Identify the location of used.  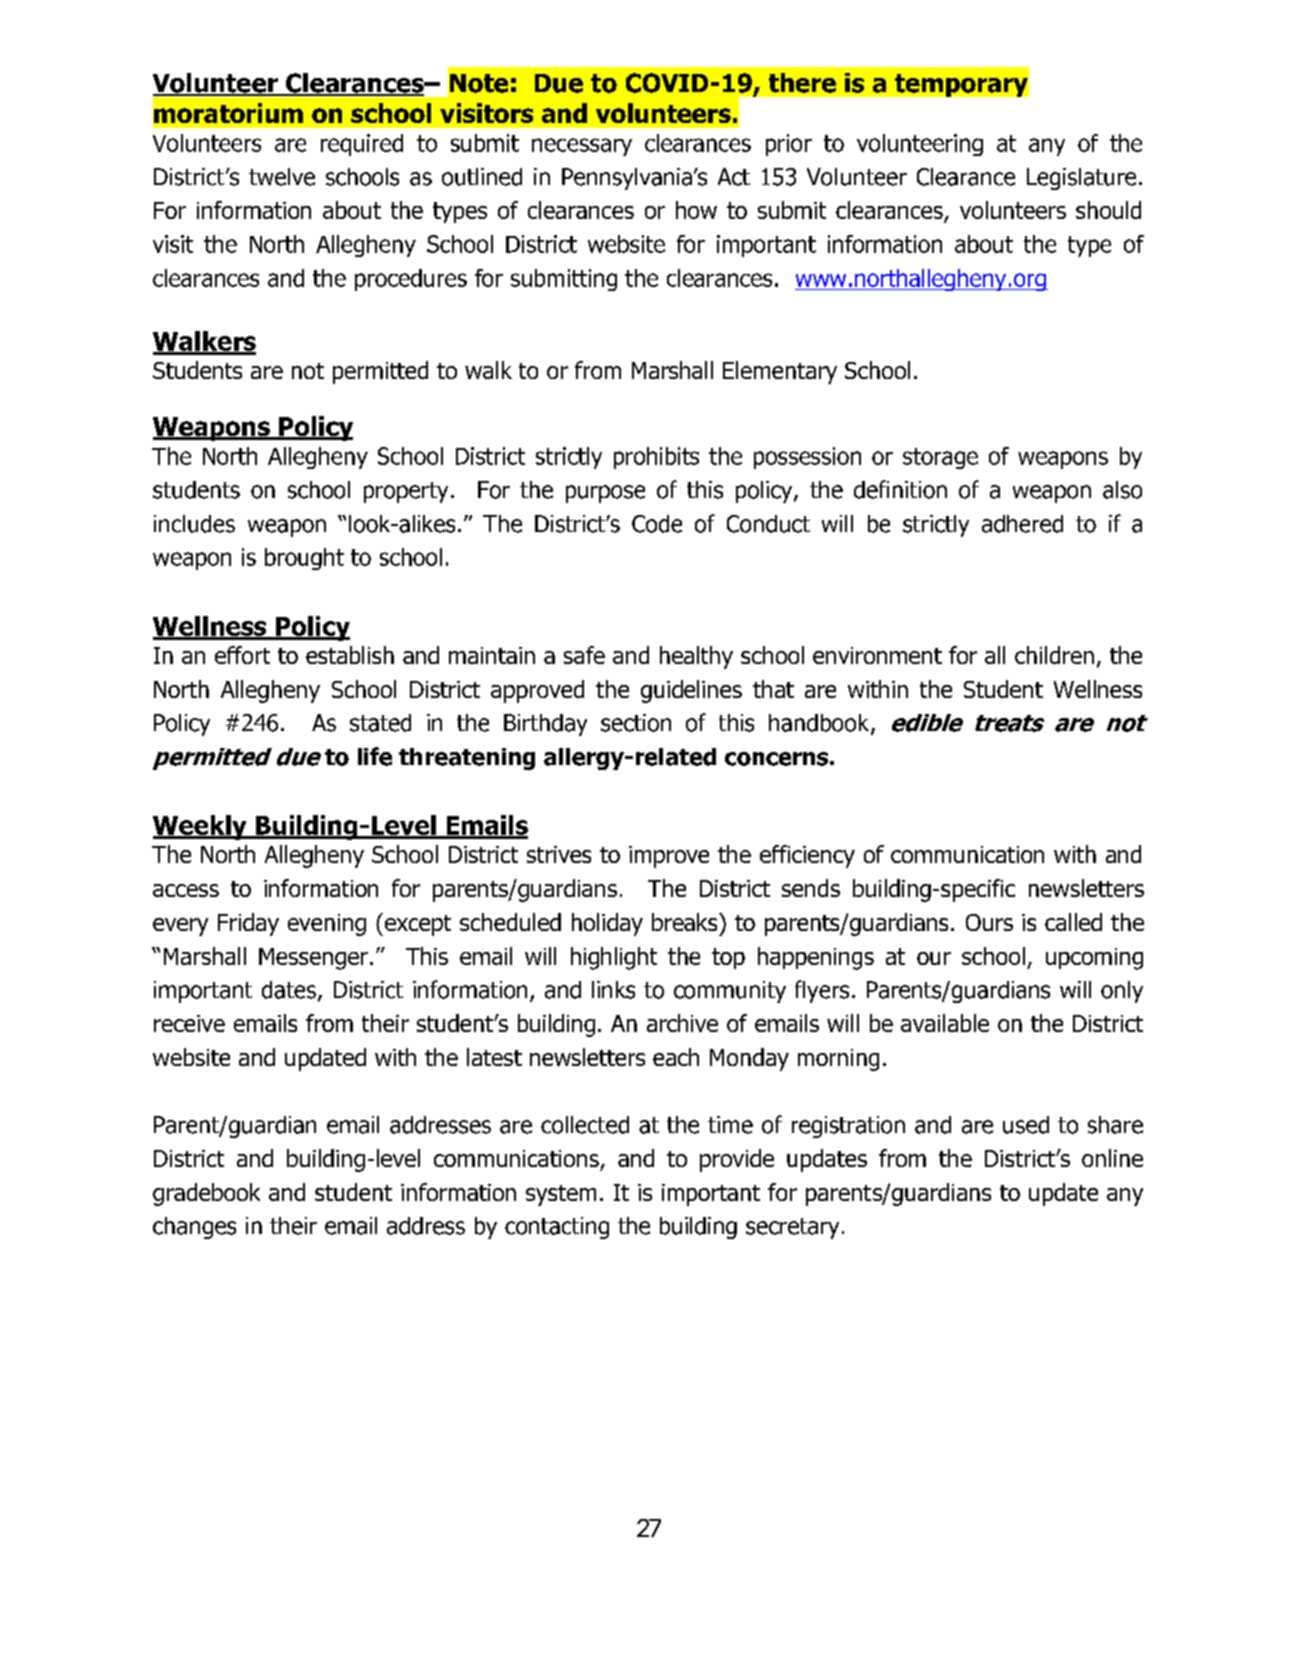
(1026, 1125).
